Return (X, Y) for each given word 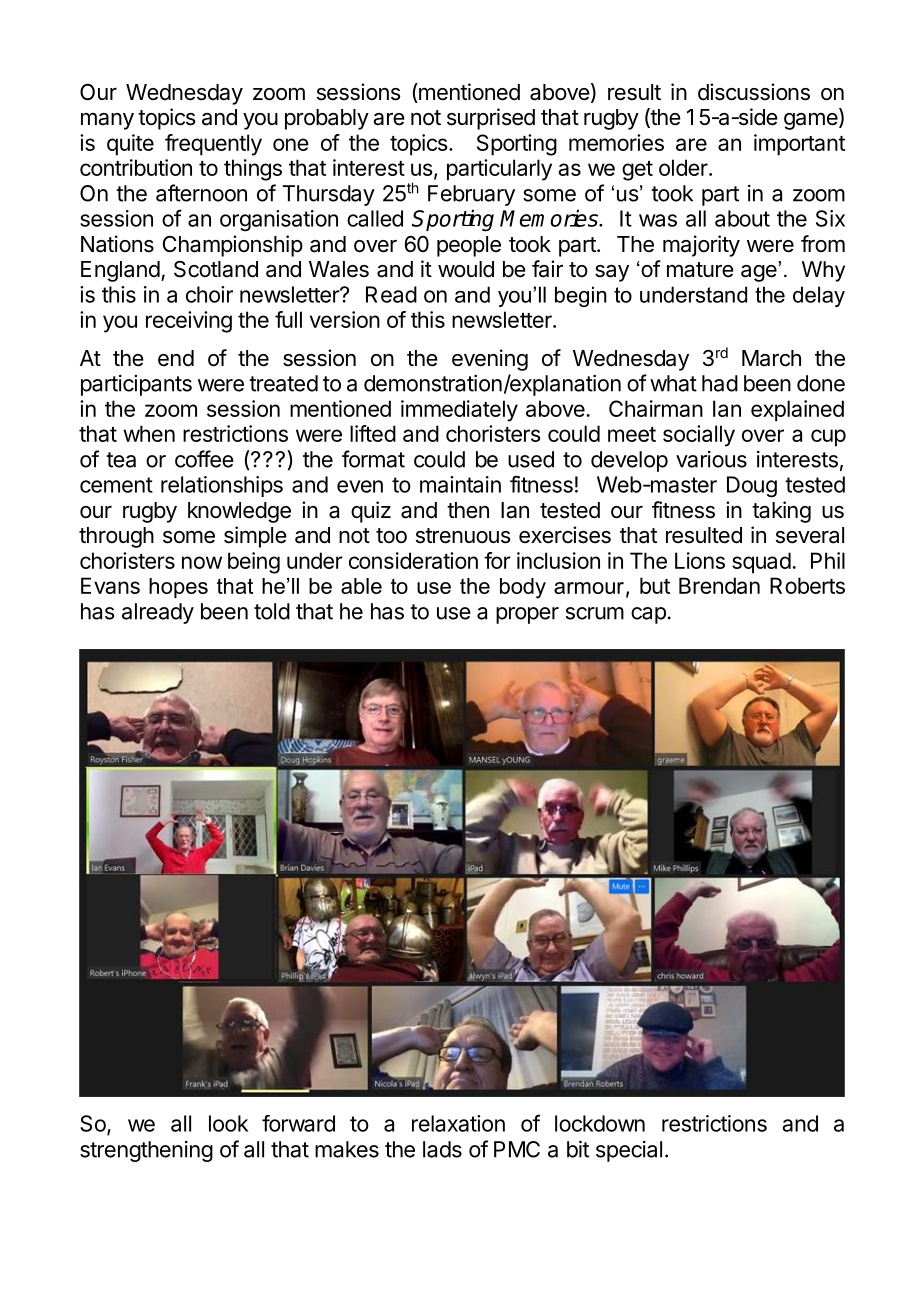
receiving (189, 322)
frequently (213, 145)
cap (648, 615)
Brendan (719, 585)
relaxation (458, 1123)
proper (527, 615)
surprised (491, 119)
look (228, 1123)
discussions (754, 92)
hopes (178, 588)
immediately (459, 411)
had (720, 383)
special (629, 1151)
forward (298, 1123)
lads (442, 1149)
